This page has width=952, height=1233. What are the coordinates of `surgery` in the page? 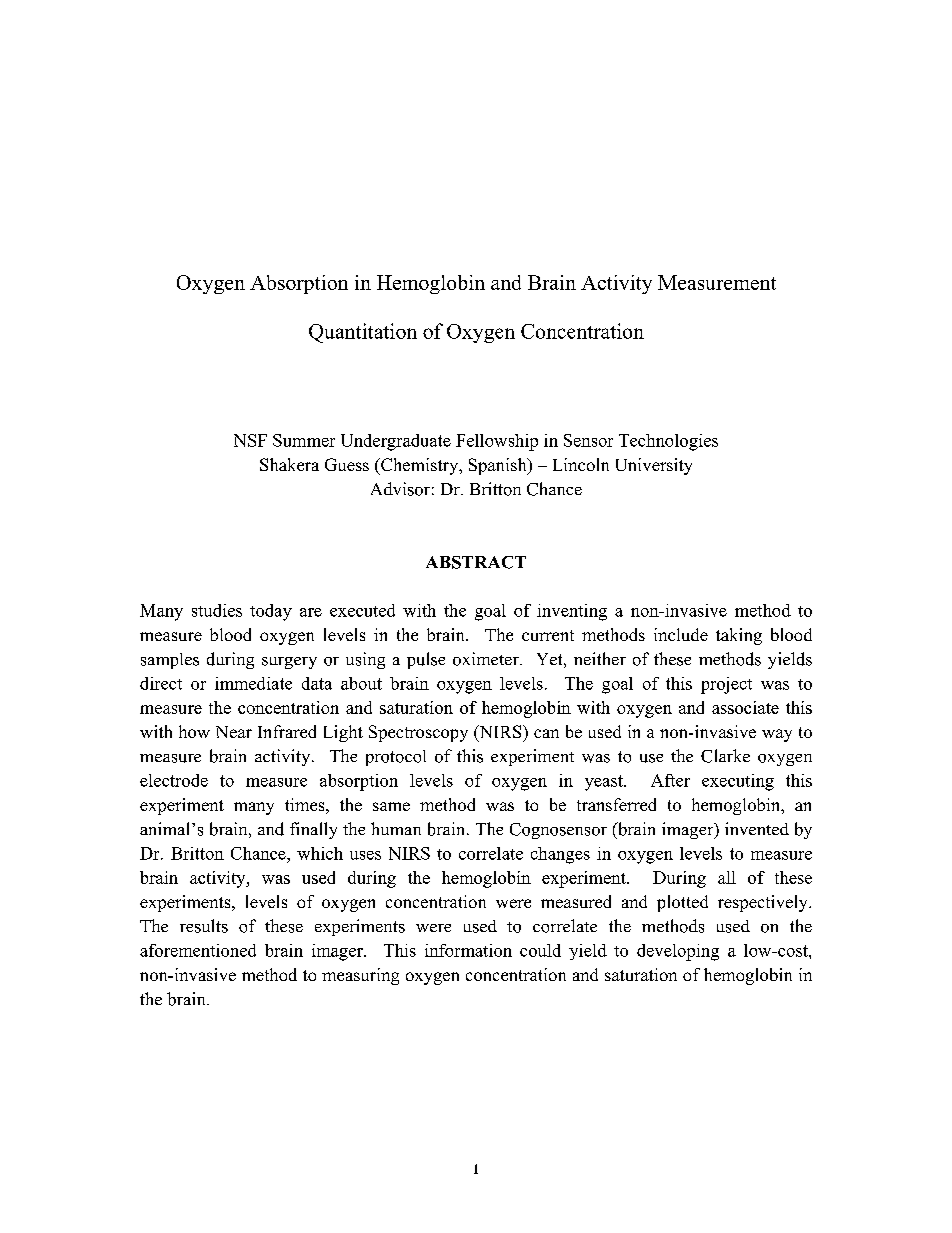 It's located at (289, 663).
